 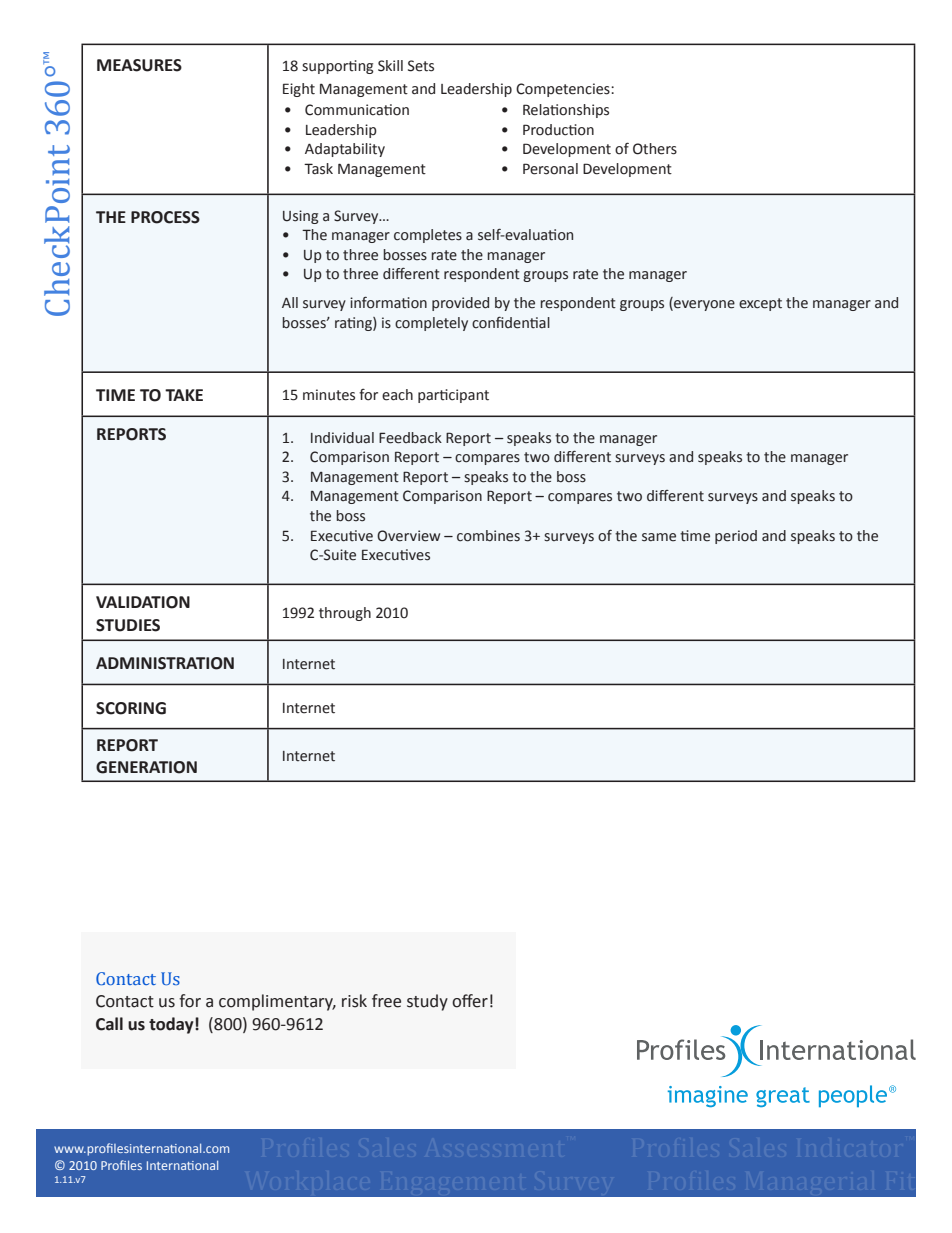 What do you see at coordinates (345, 614) in the screenshot?
I see `through` at bounding box center [345, 614].
